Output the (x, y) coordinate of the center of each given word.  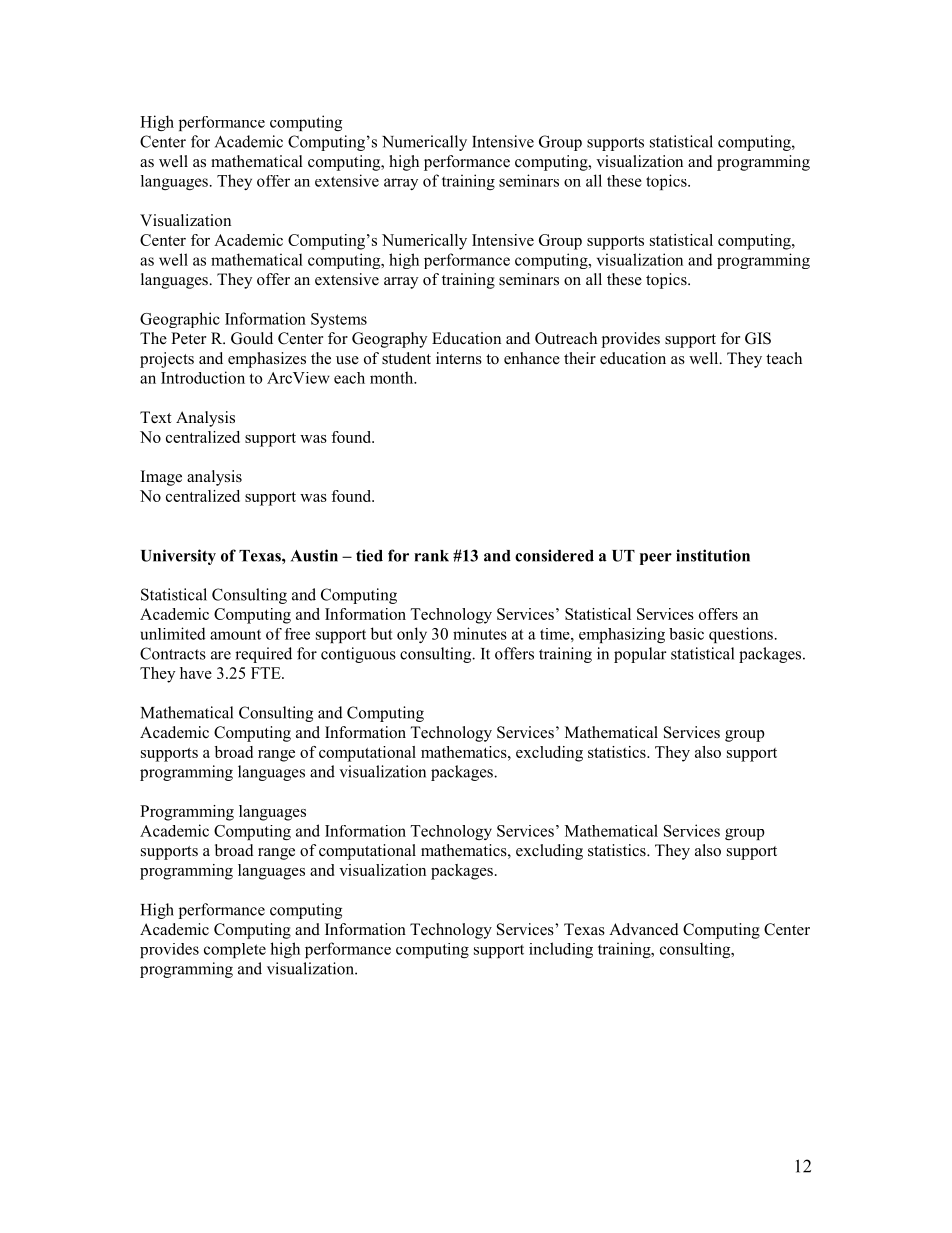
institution (713, 555)
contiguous (358, 655)
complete (235, 950)
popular (640, 655)
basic (686, 634)
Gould (252, 338)
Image (161, 478)
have (196, 673)
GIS (758, 338)
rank (431, 556)
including (561, 950)
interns (459, 358)
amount (235, 635)
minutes (480, 633)
